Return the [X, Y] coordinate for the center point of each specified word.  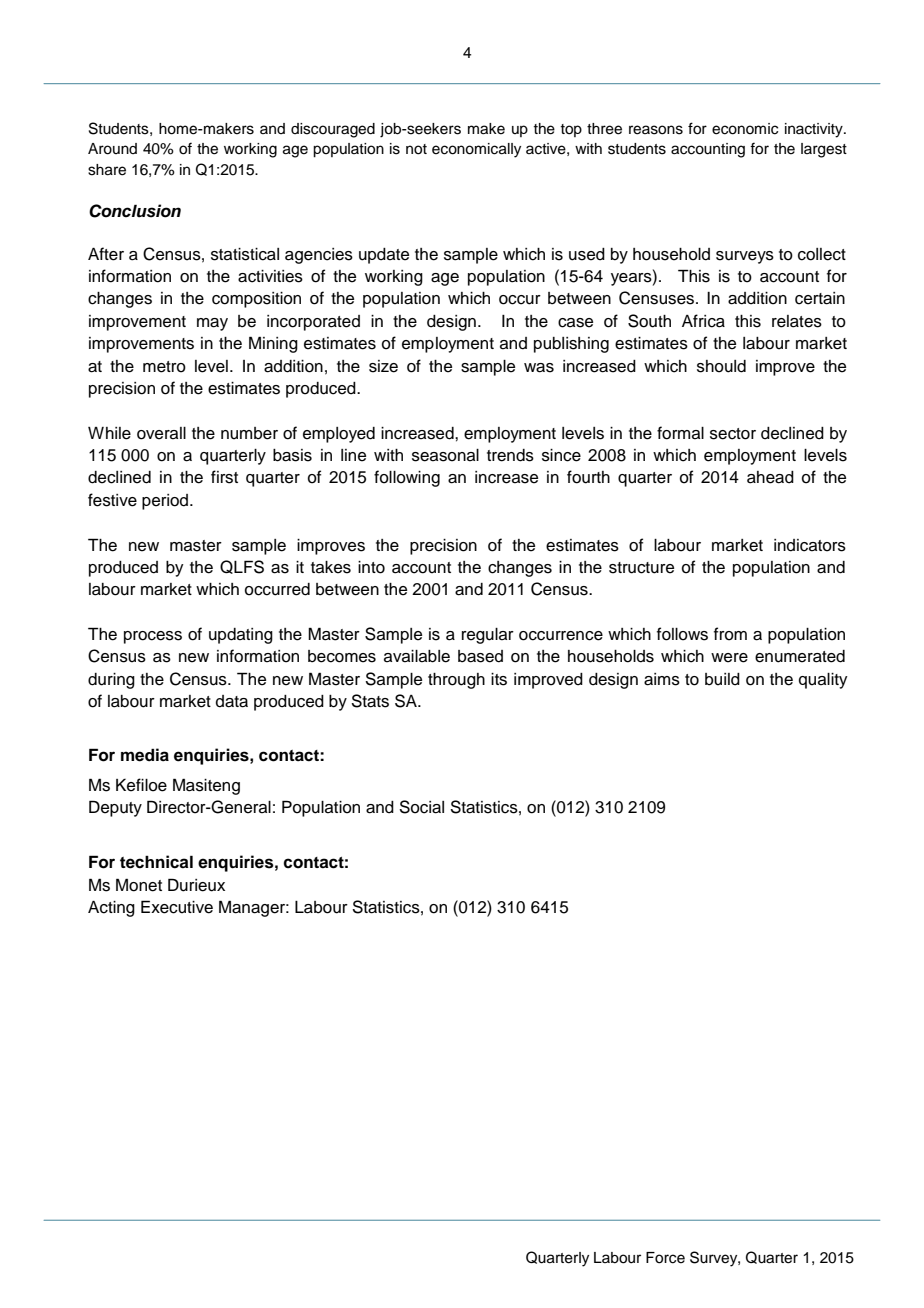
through [456, 681]
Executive [177, 907]
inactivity [815, 130]
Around [112, 149]
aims [662, 679]
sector [733, 434]
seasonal [445, 455]
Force [665, 1258]
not [416, 149]
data [232, 701]
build [722, 679]
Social [421, 807]
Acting [111, 909]
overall [161, 433]
